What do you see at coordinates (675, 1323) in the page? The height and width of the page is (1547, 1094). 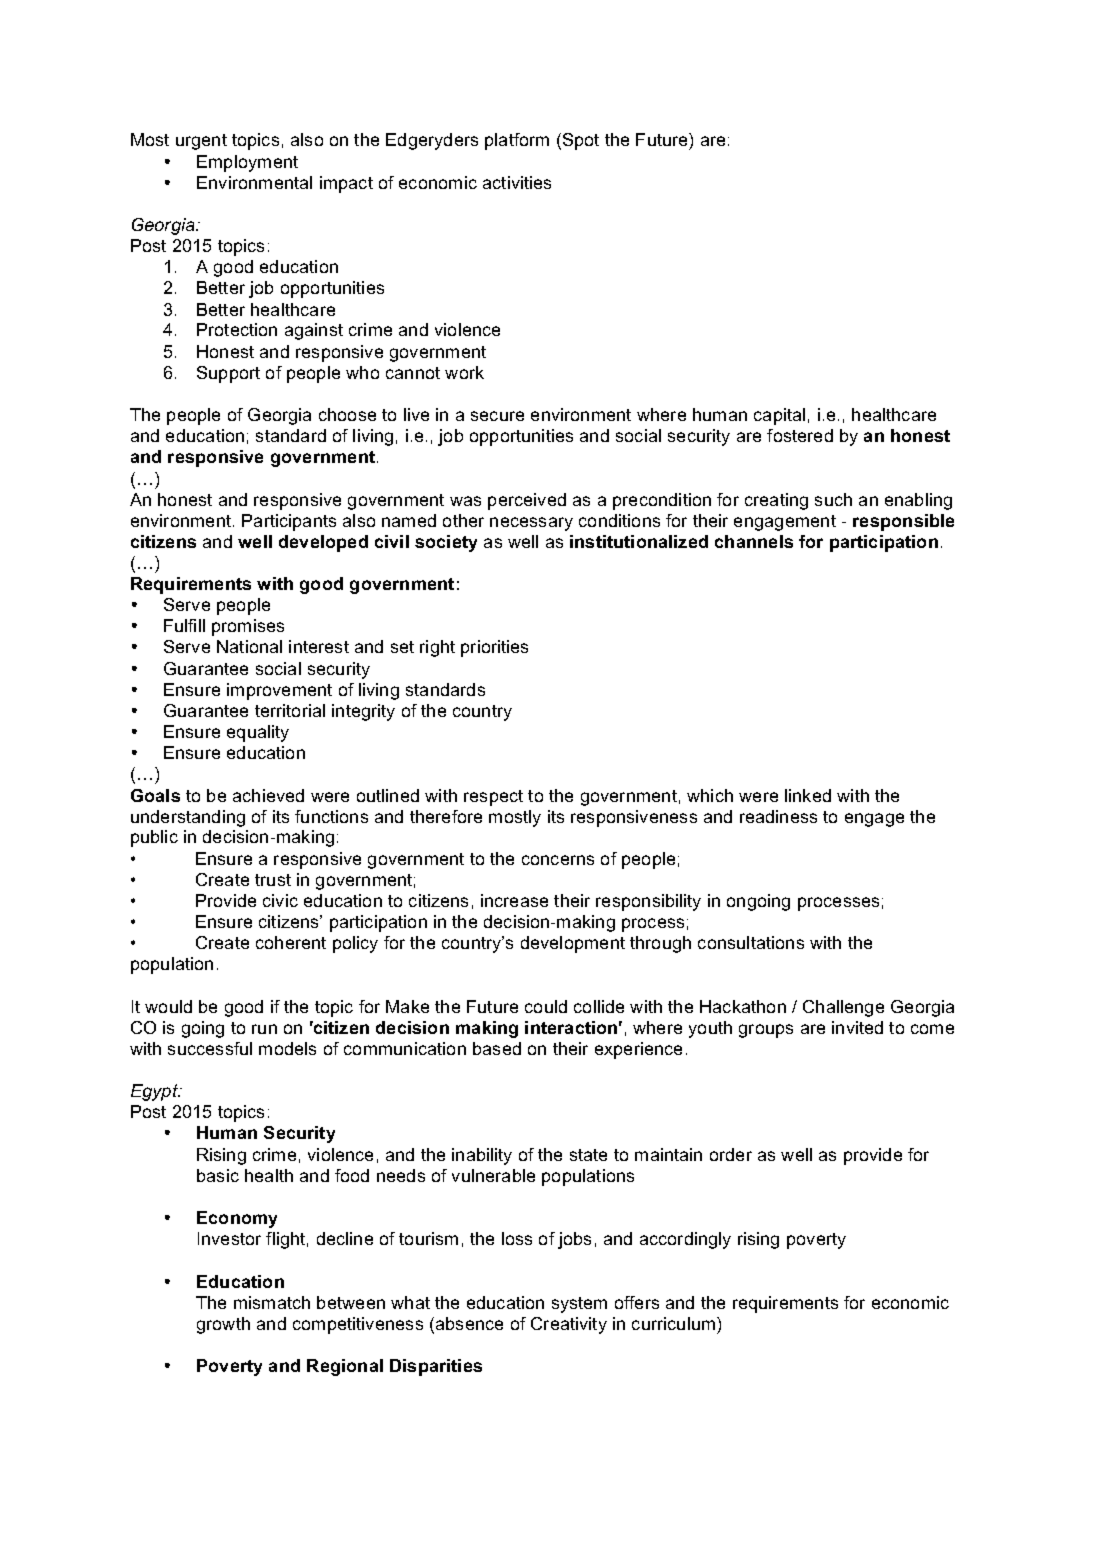 I see `curriculum` at bounding box center [675, 1323].
